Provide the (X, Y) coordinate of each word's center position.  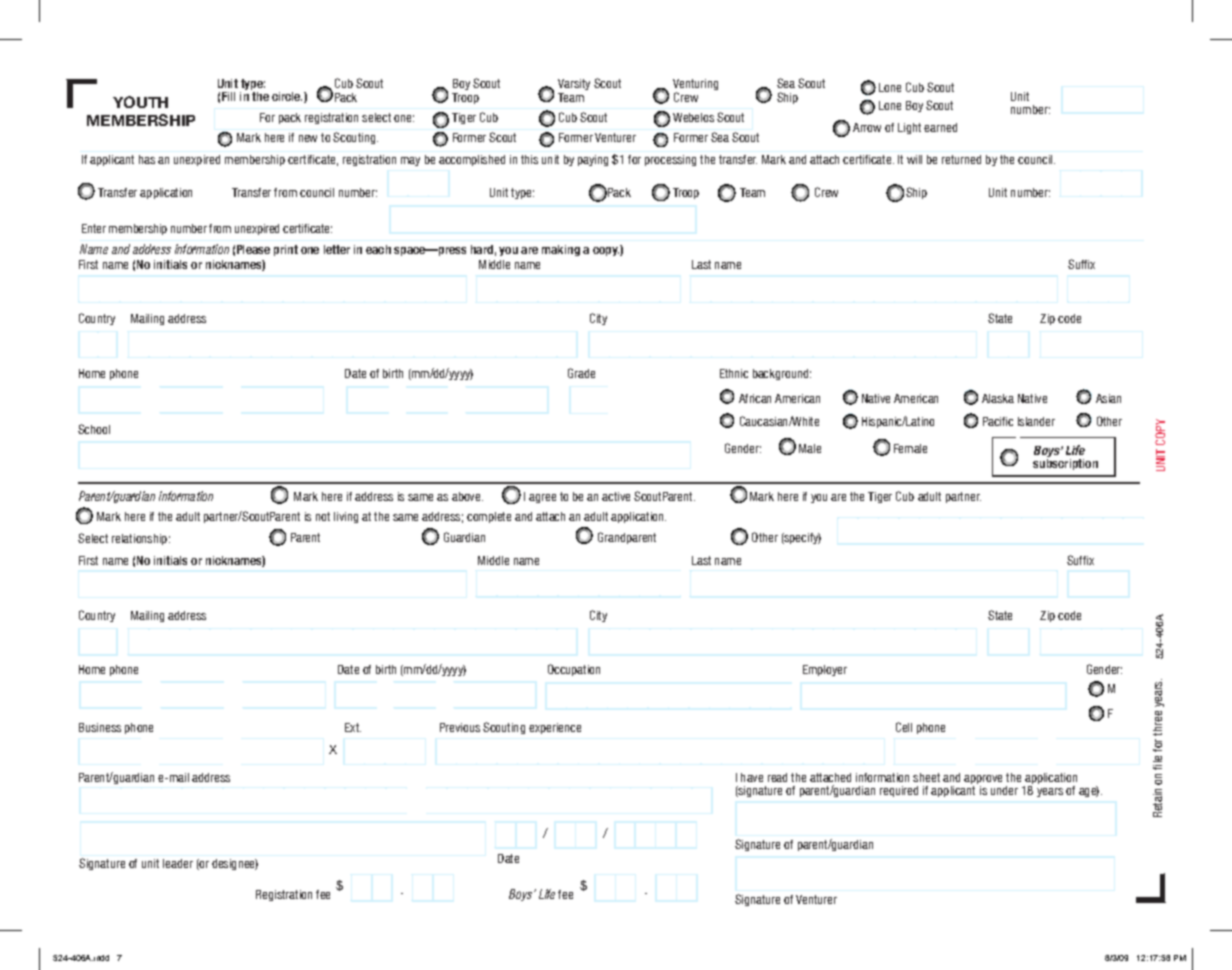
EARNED (940, 127)
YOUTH (140, 102)
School (94, 429)
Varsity (574, 86)
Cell (904, 727)
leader (178, 863)
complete (489, 517)
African (755, 398)
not (323, 516)
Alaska (998, 398)
